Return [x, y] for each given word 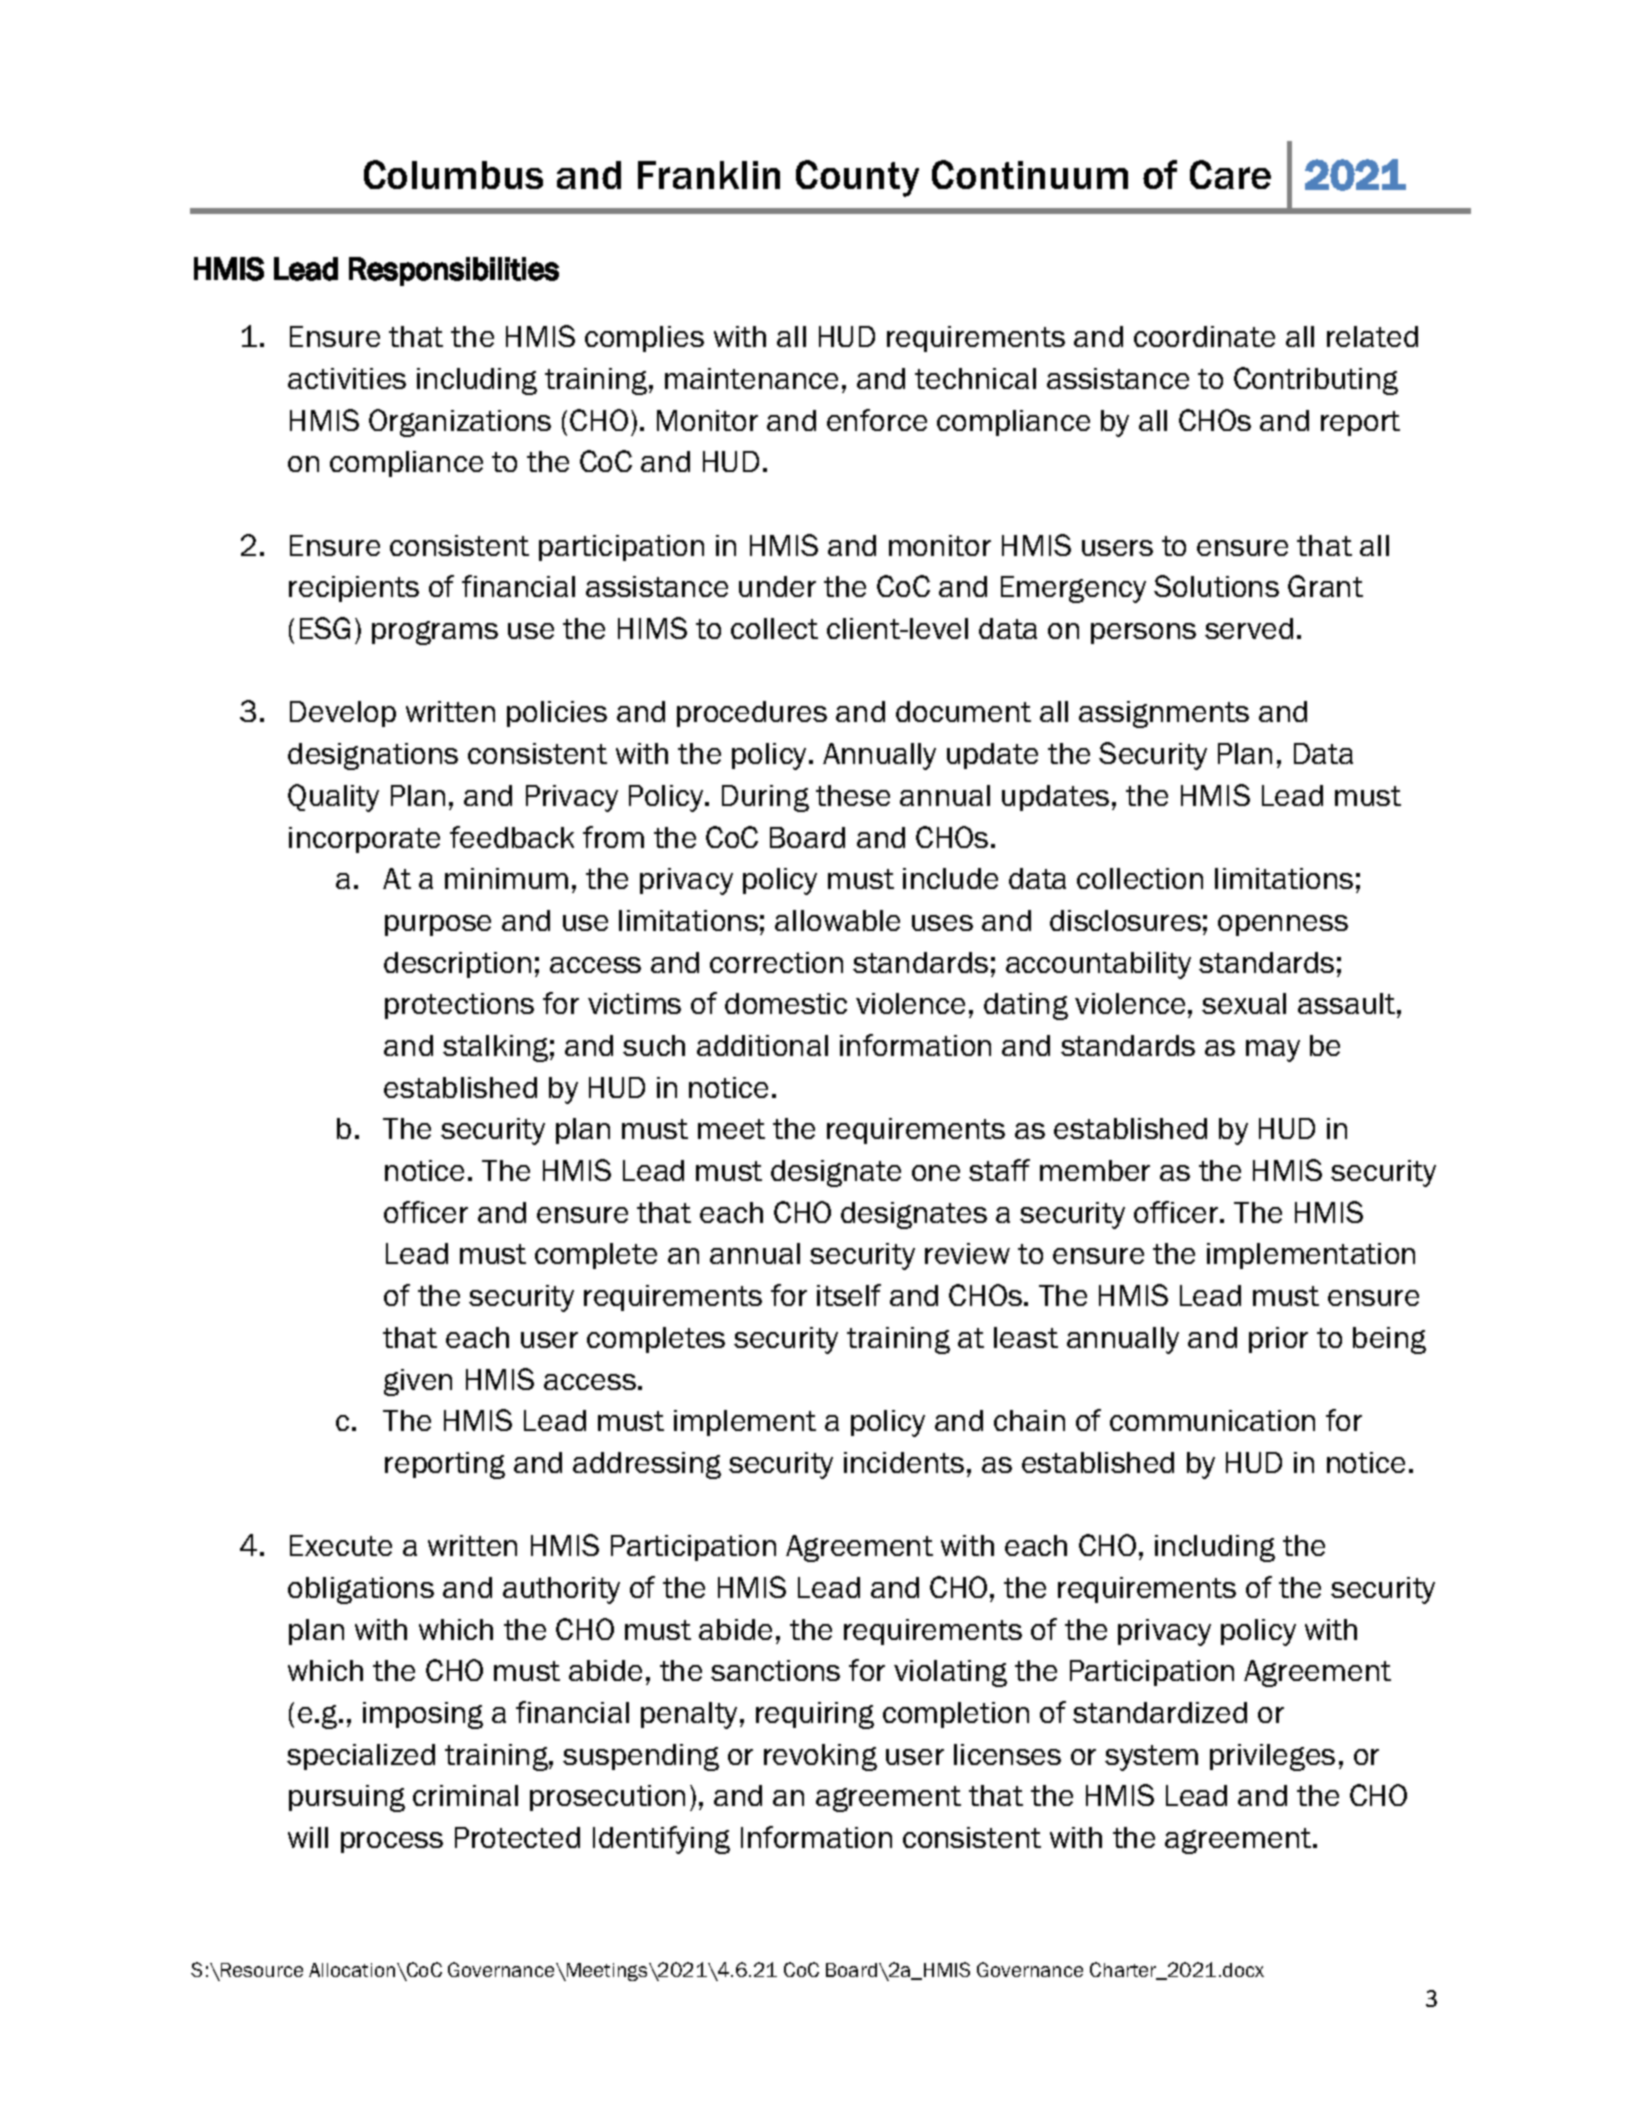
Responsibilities [454, 271]
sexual [1244, 1003]
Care [1230, 174]
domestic [786, 1003]
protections [459, 1006]
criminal [465, 1795]
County [857, 178]
